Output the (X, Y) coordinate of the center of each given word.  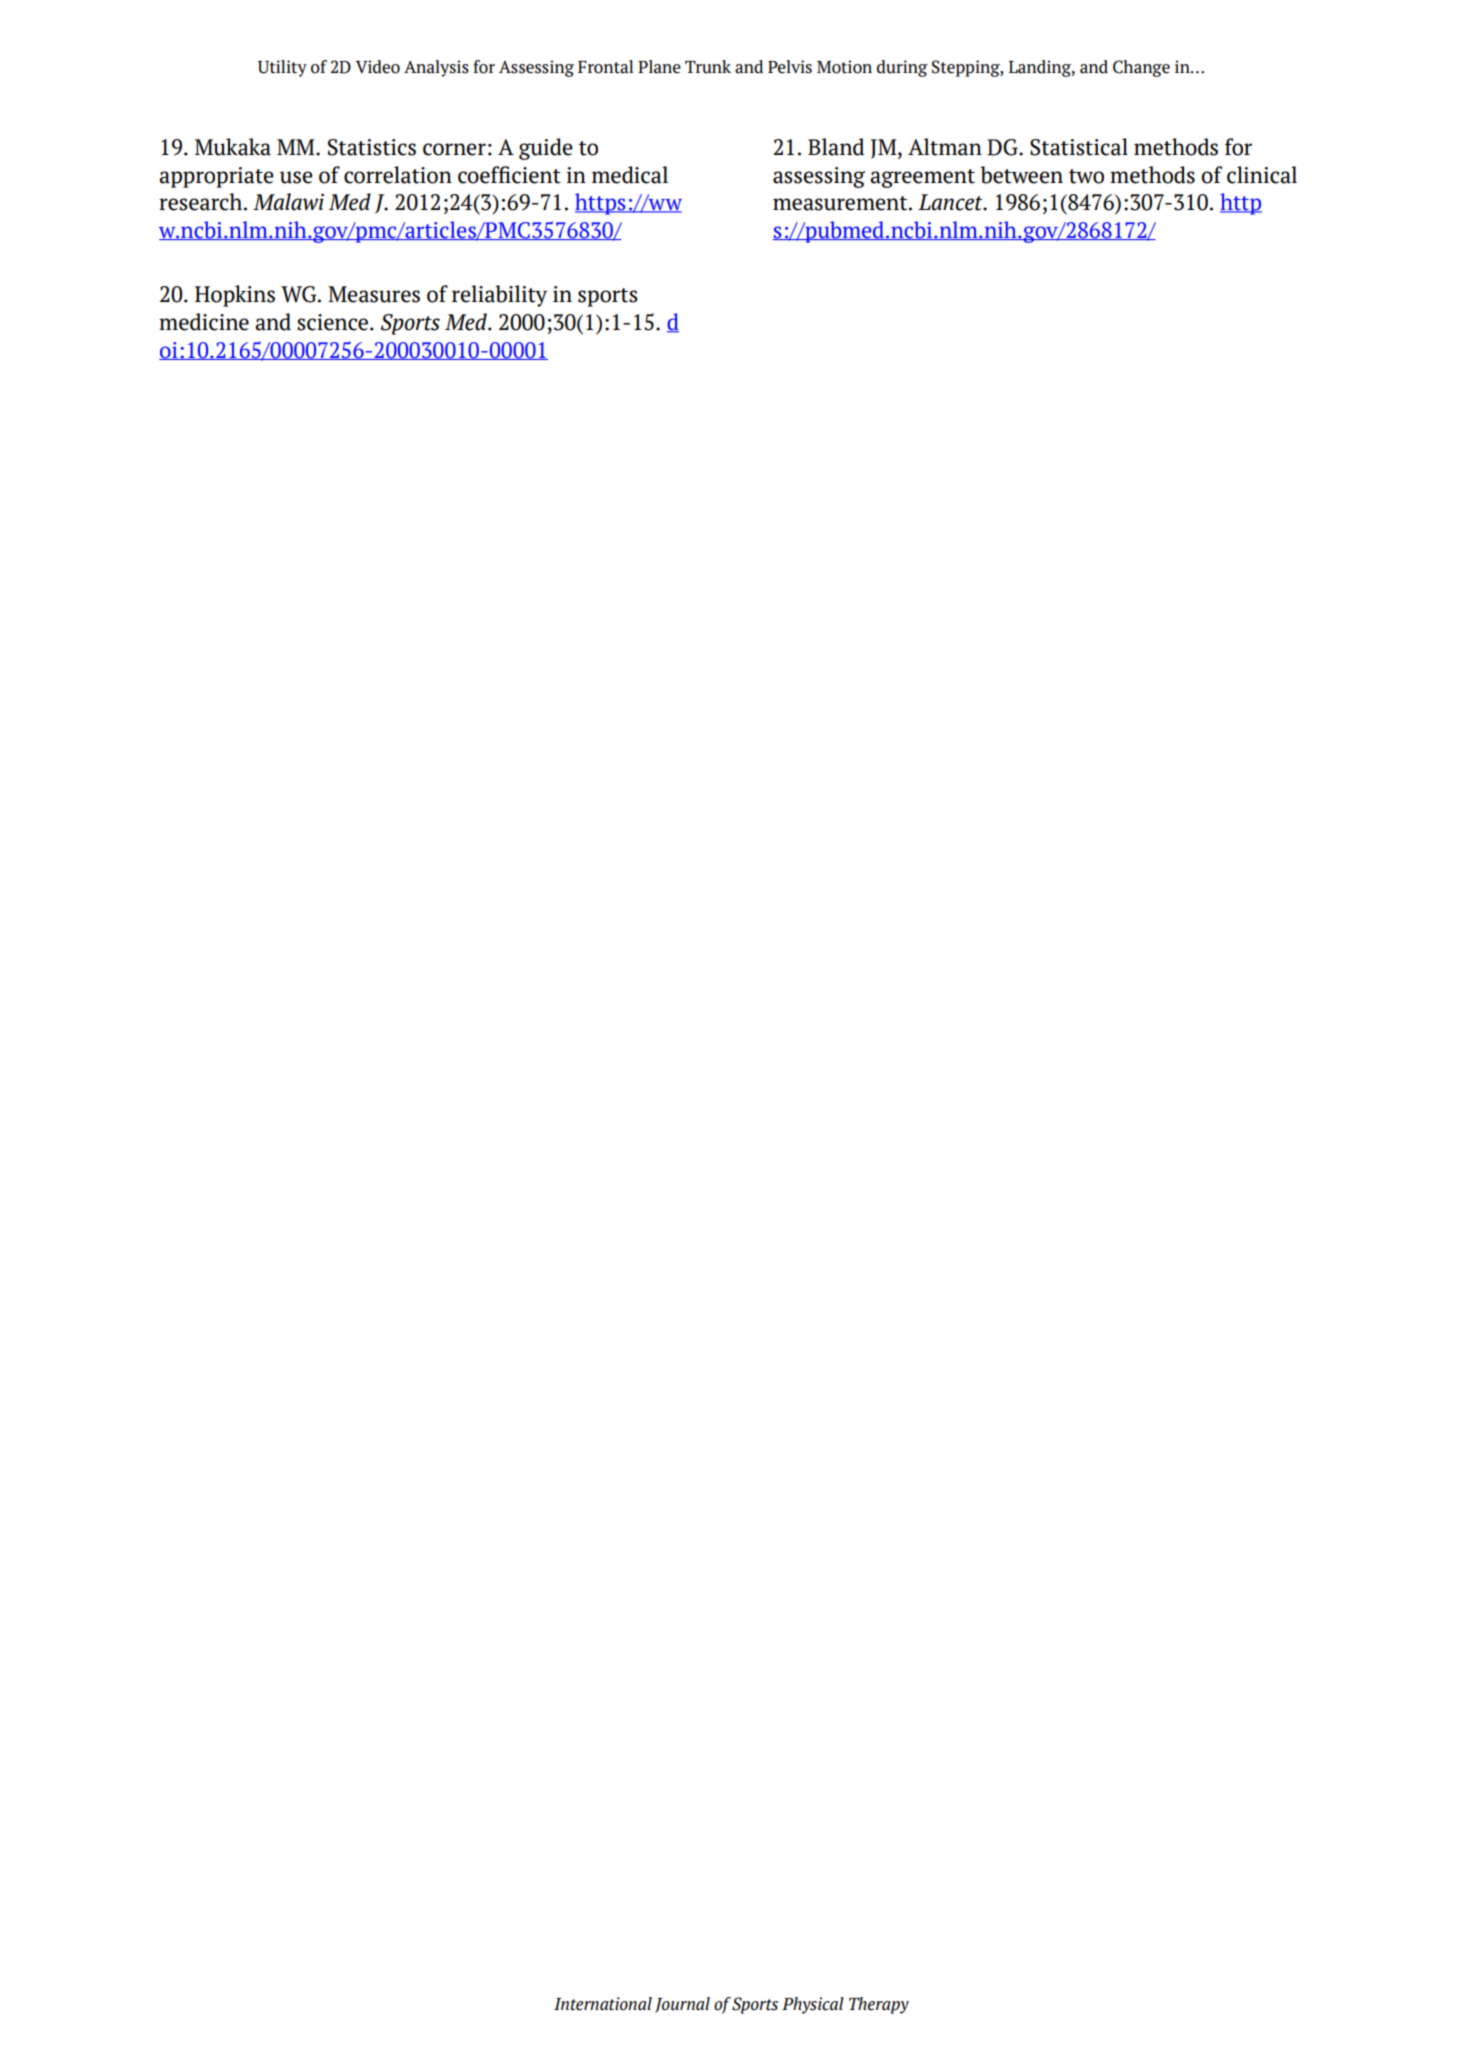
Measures (374, 294)
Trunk (708, 67)
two (1086, 176)
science (332, 322)
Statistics (372, 147)
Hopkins (235, 296)
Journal (682, 2005)
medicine (204, 322)
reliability (499, 296)
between (1021, 175)
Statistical (1079, 147)
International (603, 2004)
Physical (813, 2005)
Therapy (879, 2005)
